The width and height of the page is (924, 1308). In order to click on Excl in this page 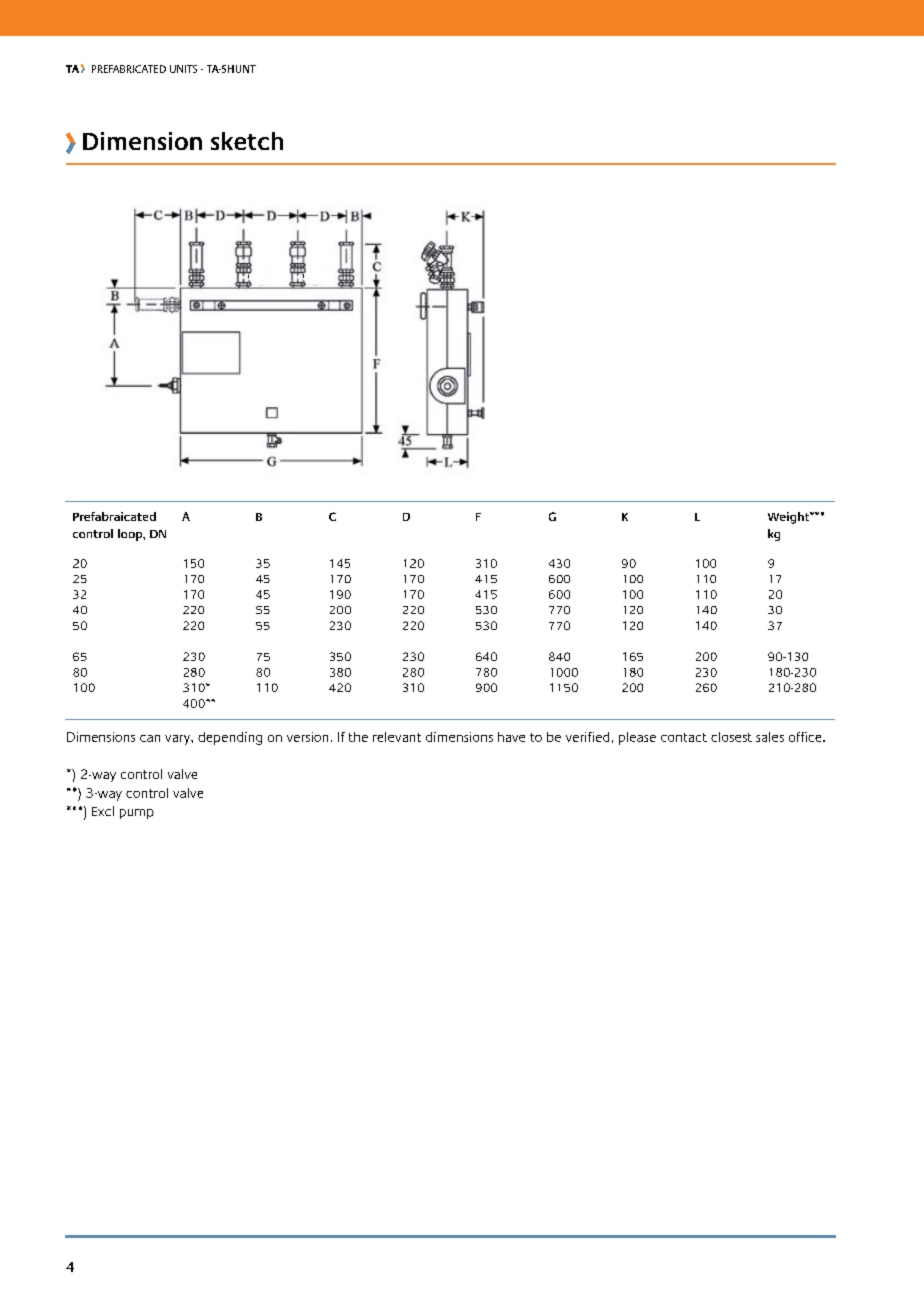, I will do `click(103, 811)`.
